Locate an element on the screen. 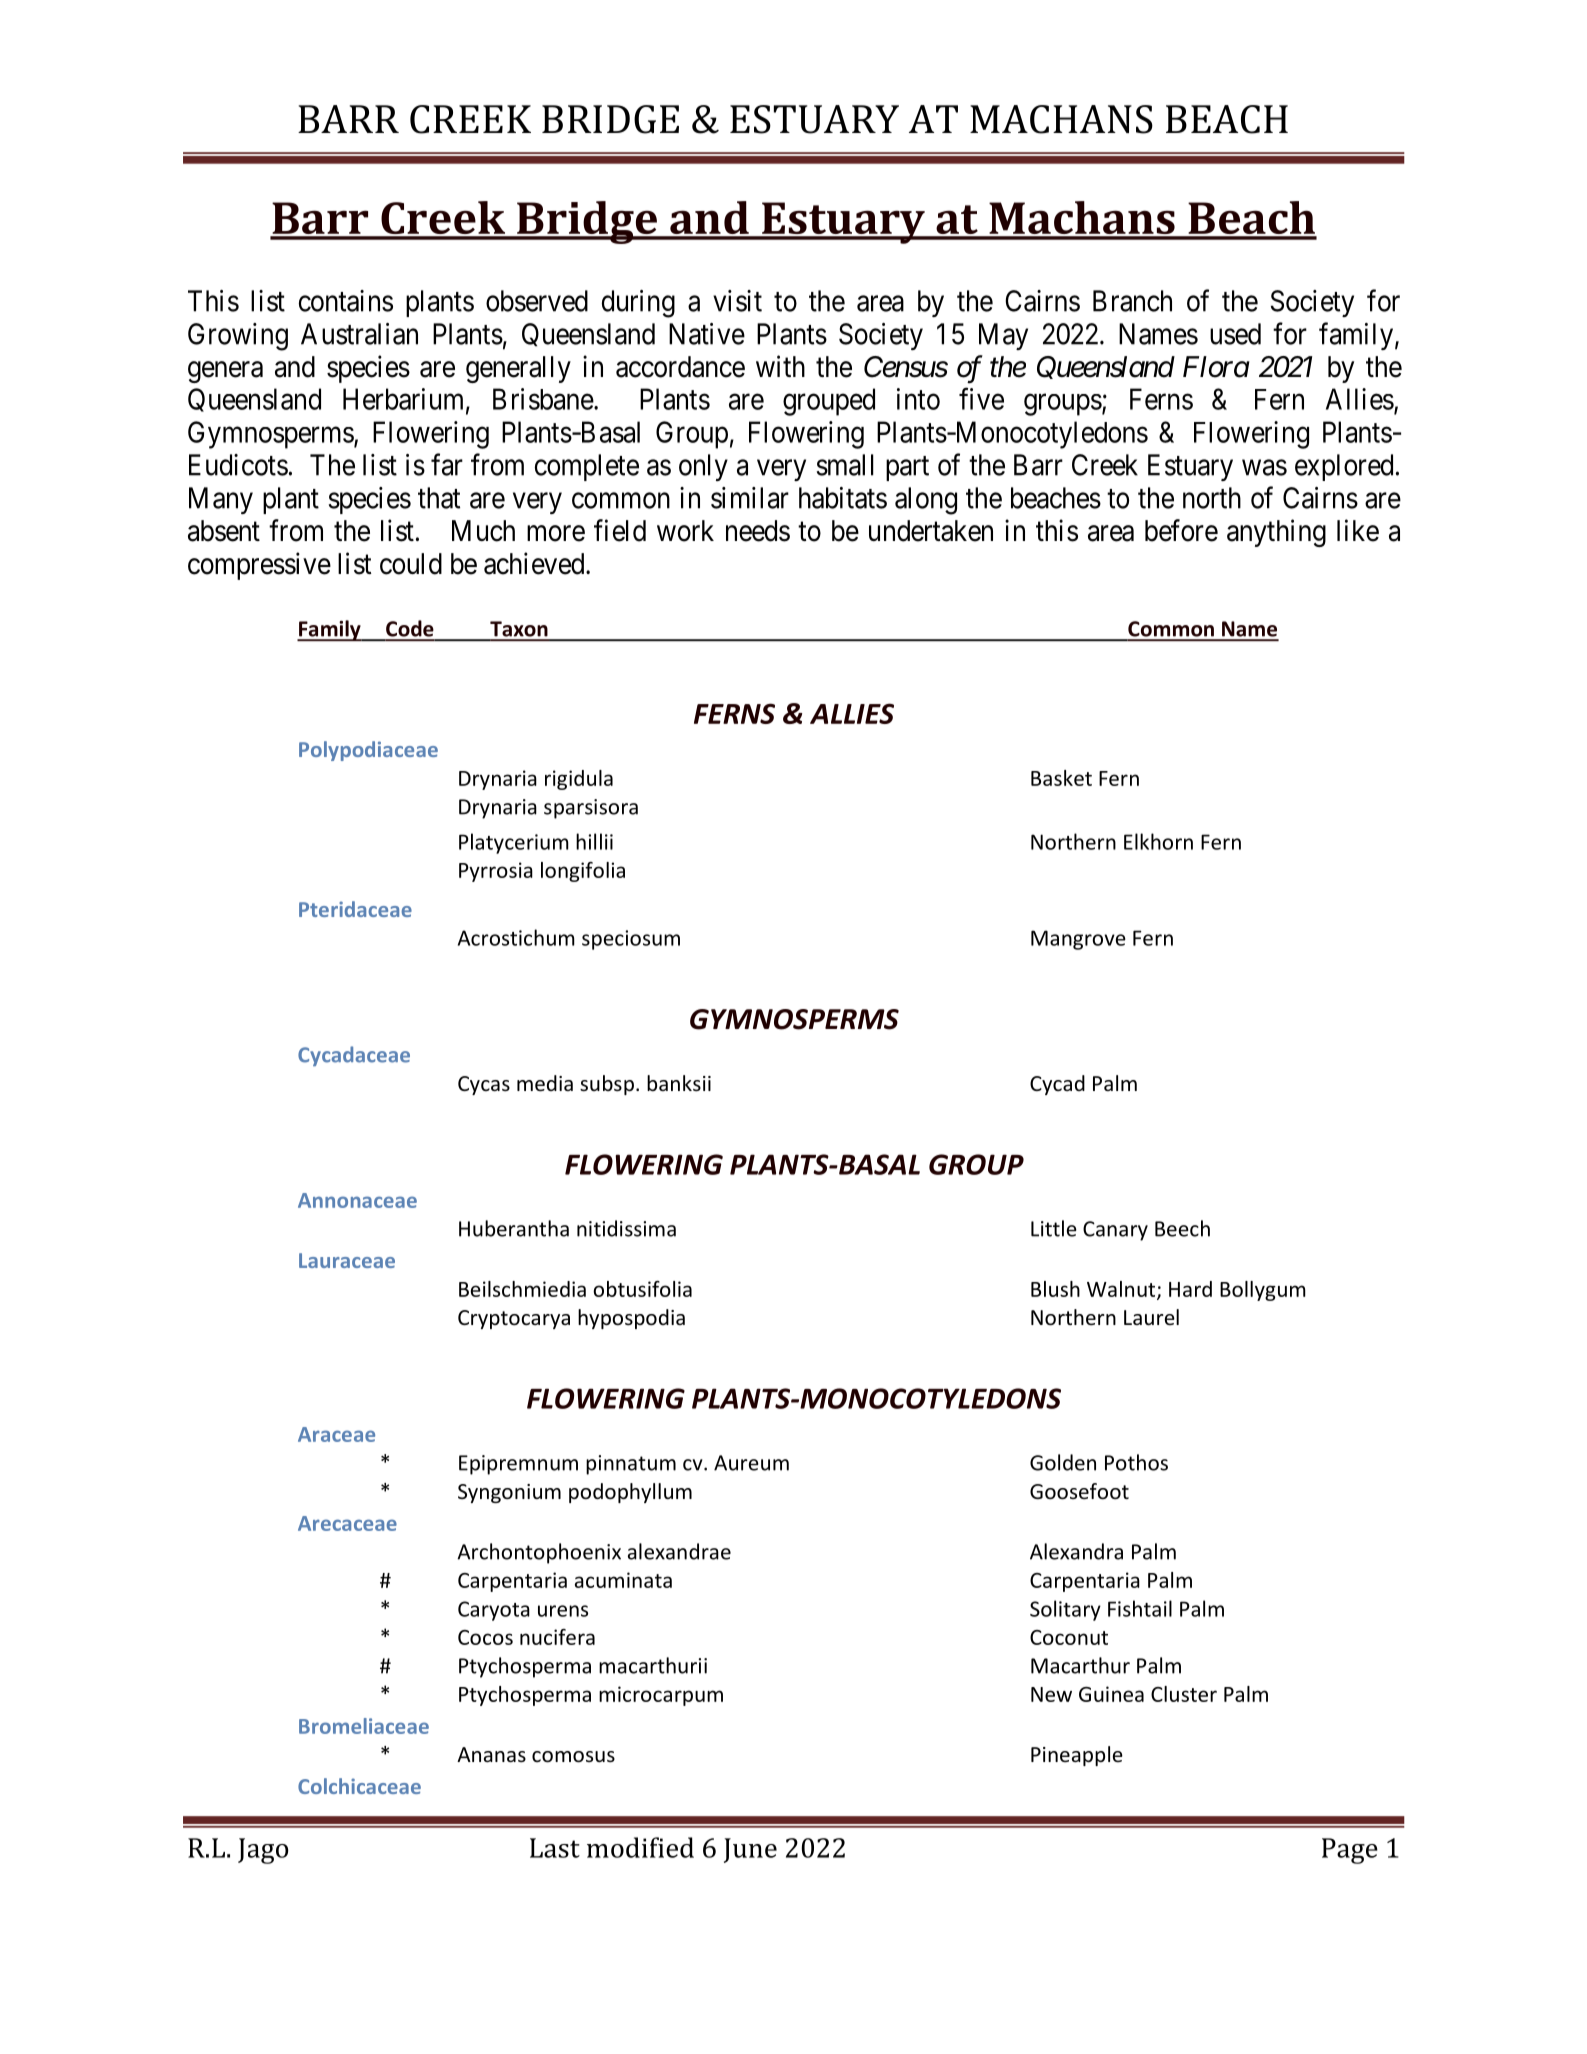 The width and height of the screenshot is (1587, 2054). June is located at coordinates (750, 1850).
